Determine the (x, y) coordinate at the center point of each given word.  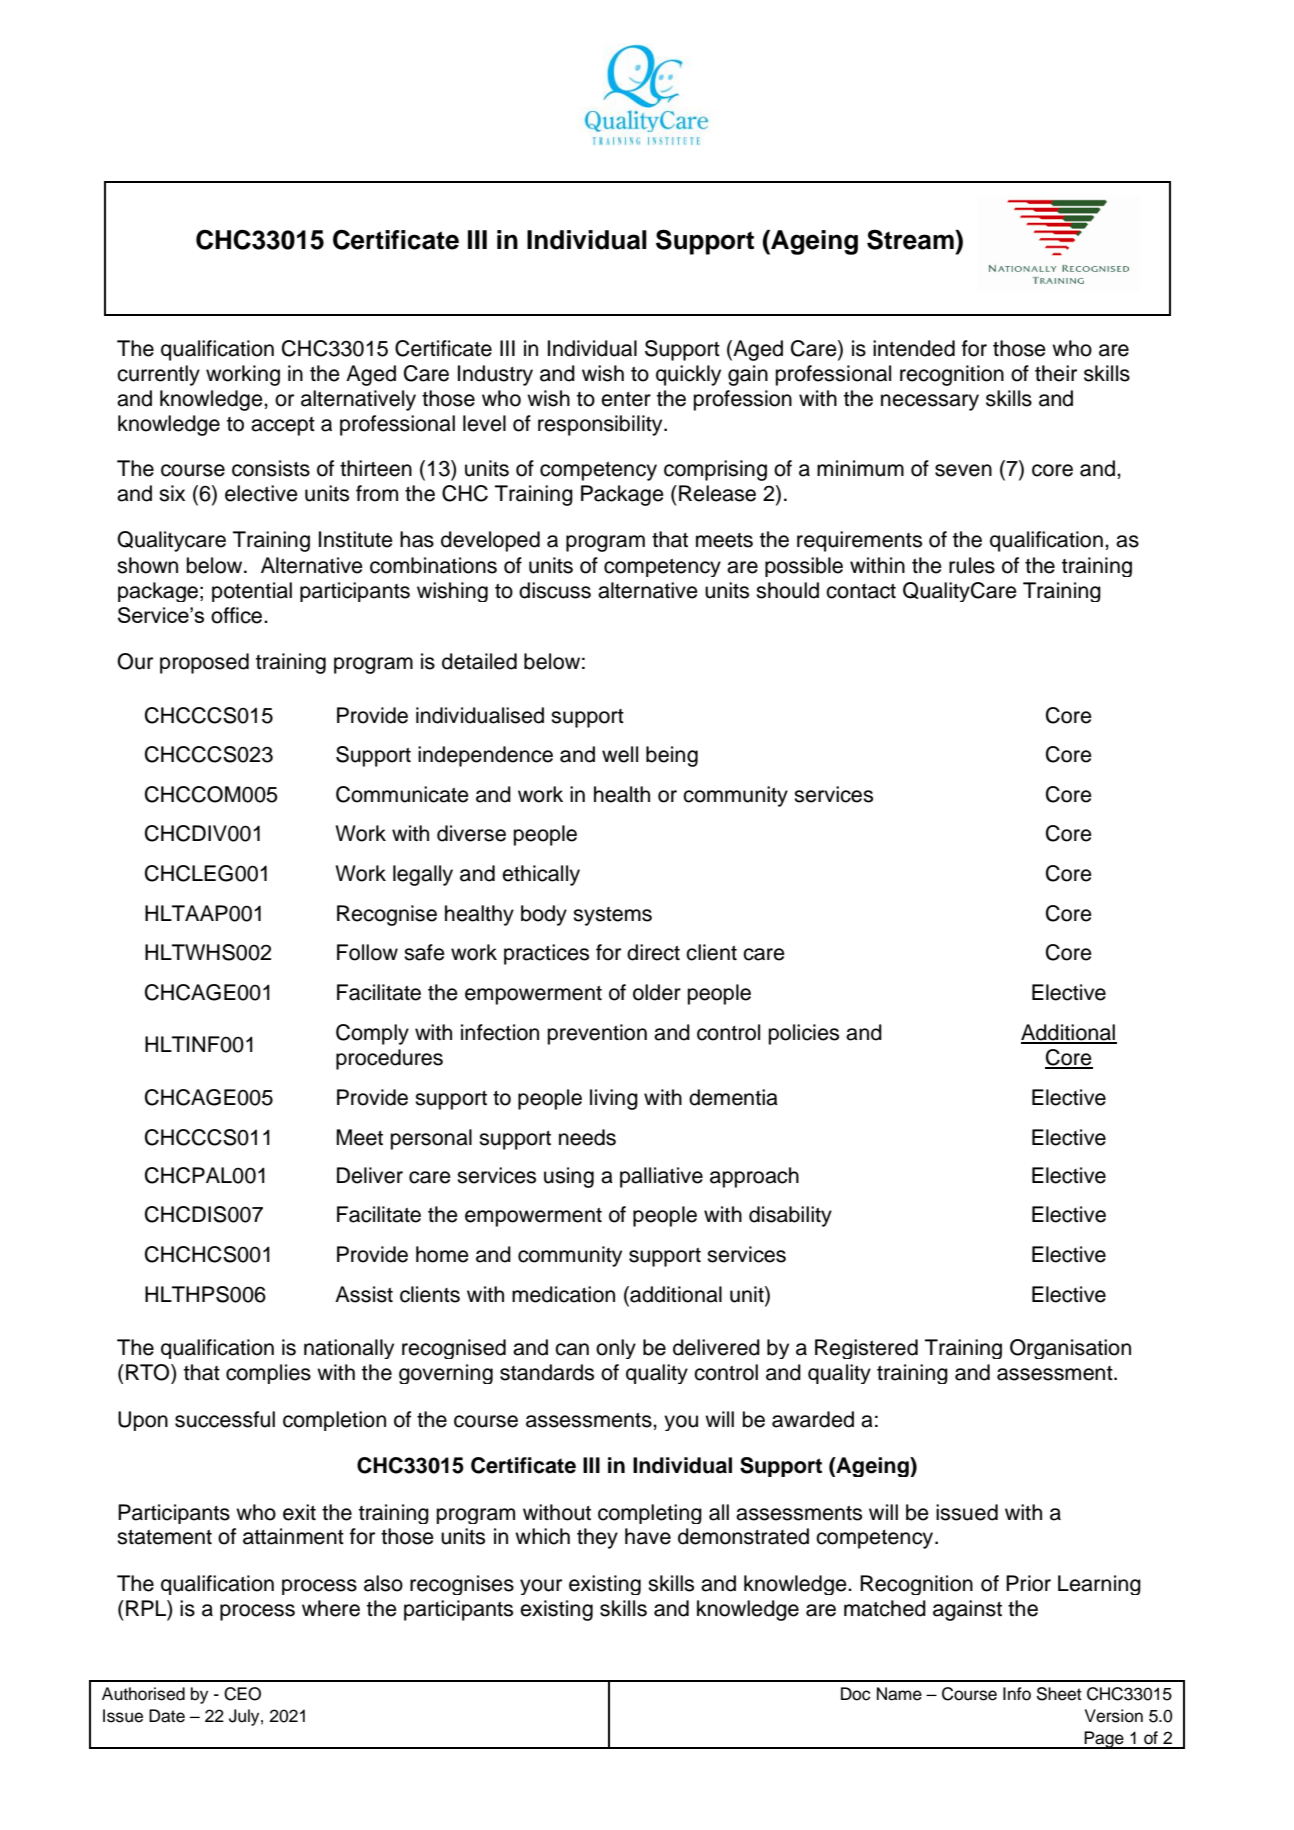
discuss (555, 590)
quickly (688, 375)
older (657, 992)
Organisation (1070, 1349)
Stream (911, 239)
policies (804, 1034)
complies (268, 1374)
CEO (242, 1694)
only (616, 1349)
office (238, 615)
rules (972, 565)
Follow (367, 952)
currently (158, 375)
